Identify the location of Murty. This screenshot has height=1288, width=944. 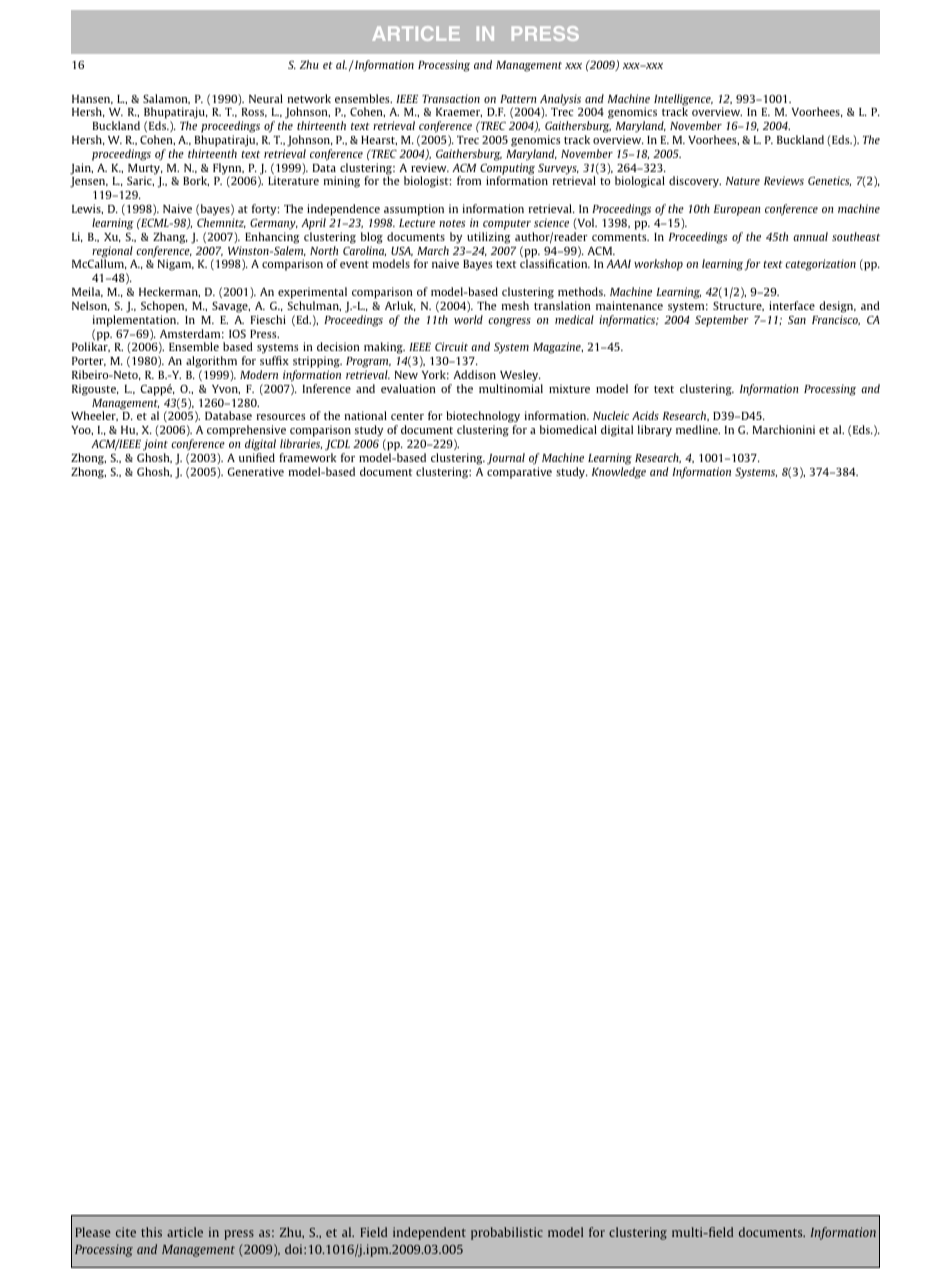
(145, 170).
